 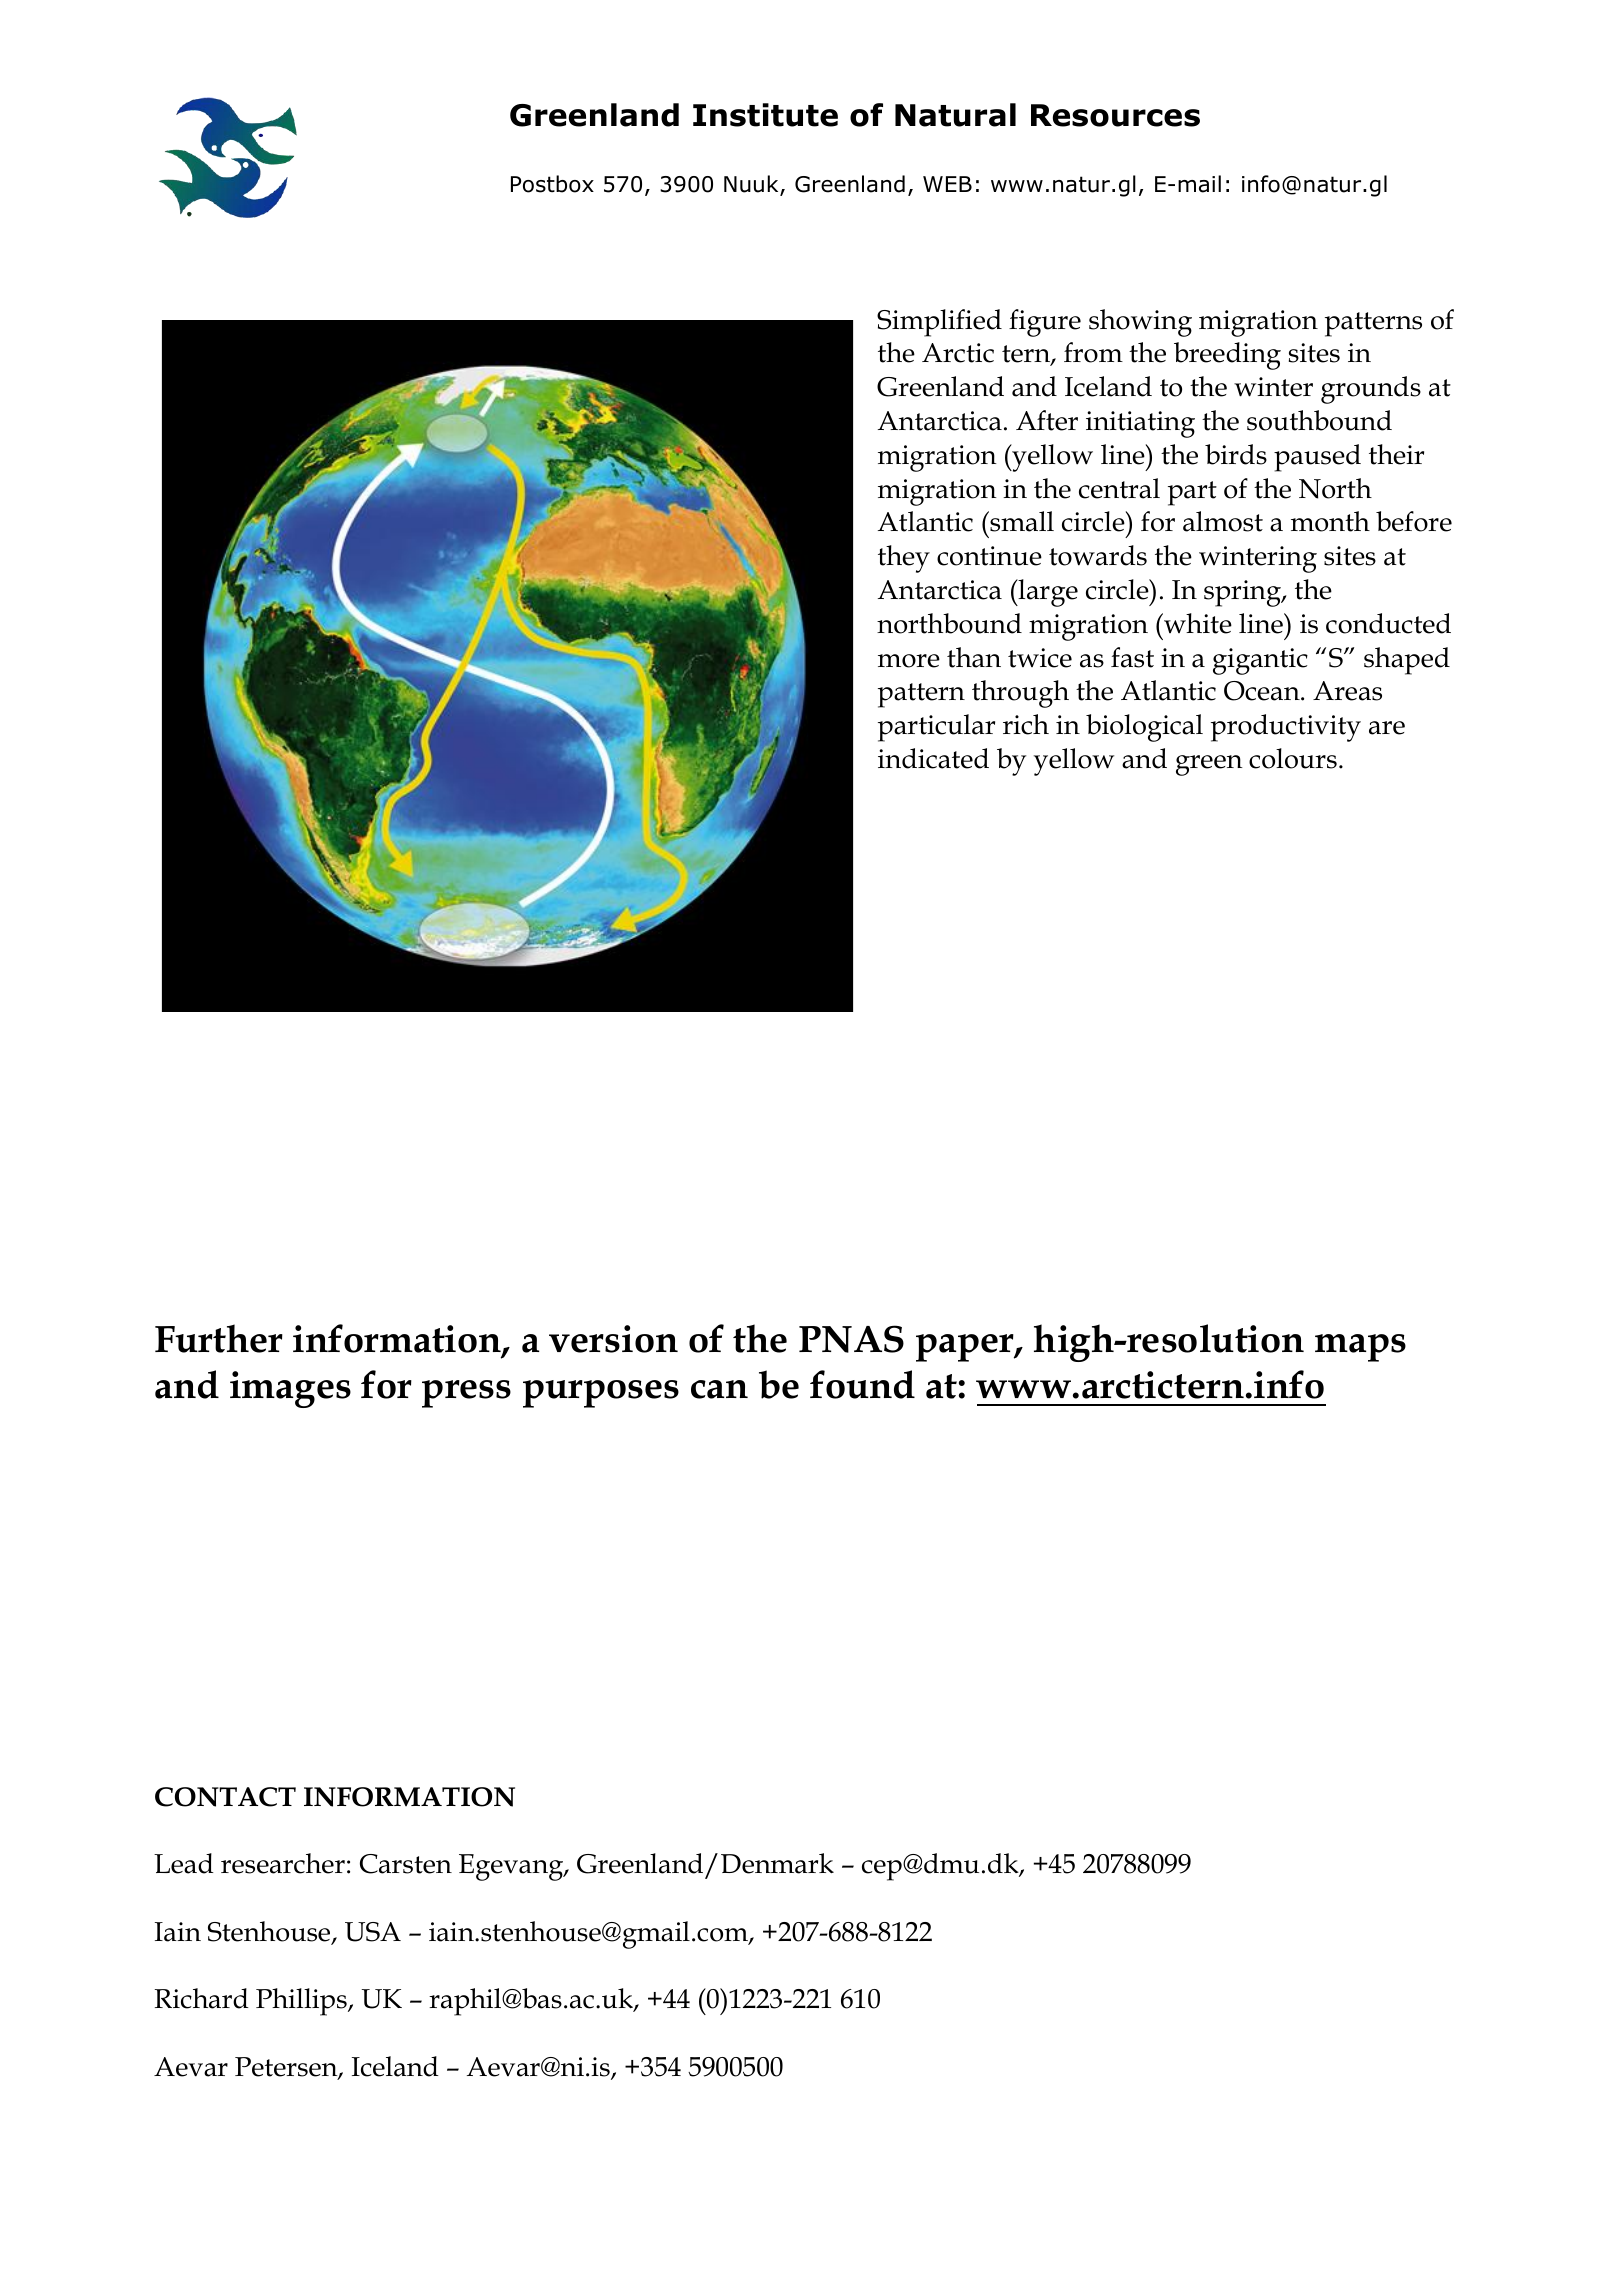 I want to click on found, so click(x=862, y=1384).
